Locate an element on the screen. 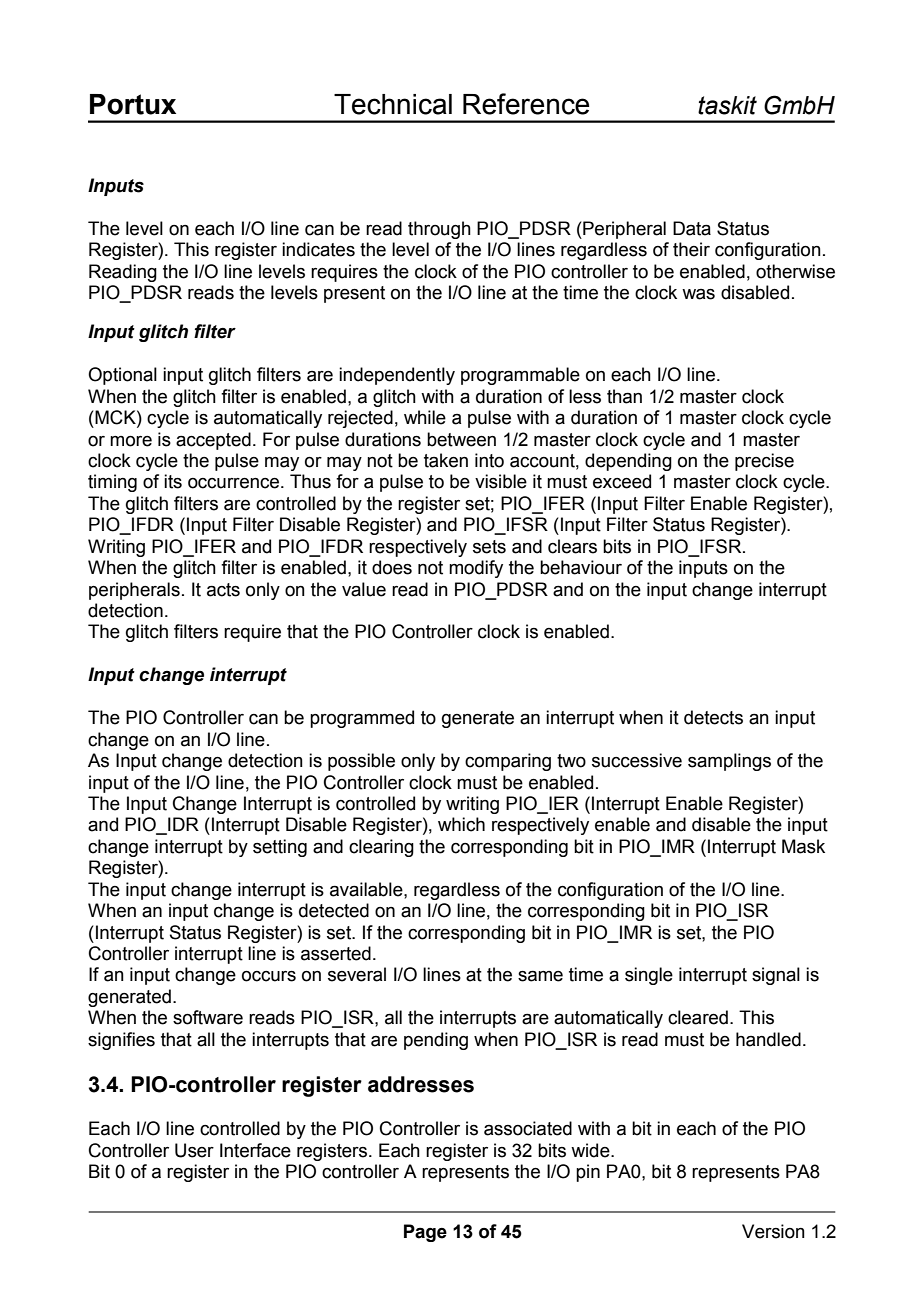 This screenshot has width=924, height=1308. independently is located at coordinates (397, 376).
